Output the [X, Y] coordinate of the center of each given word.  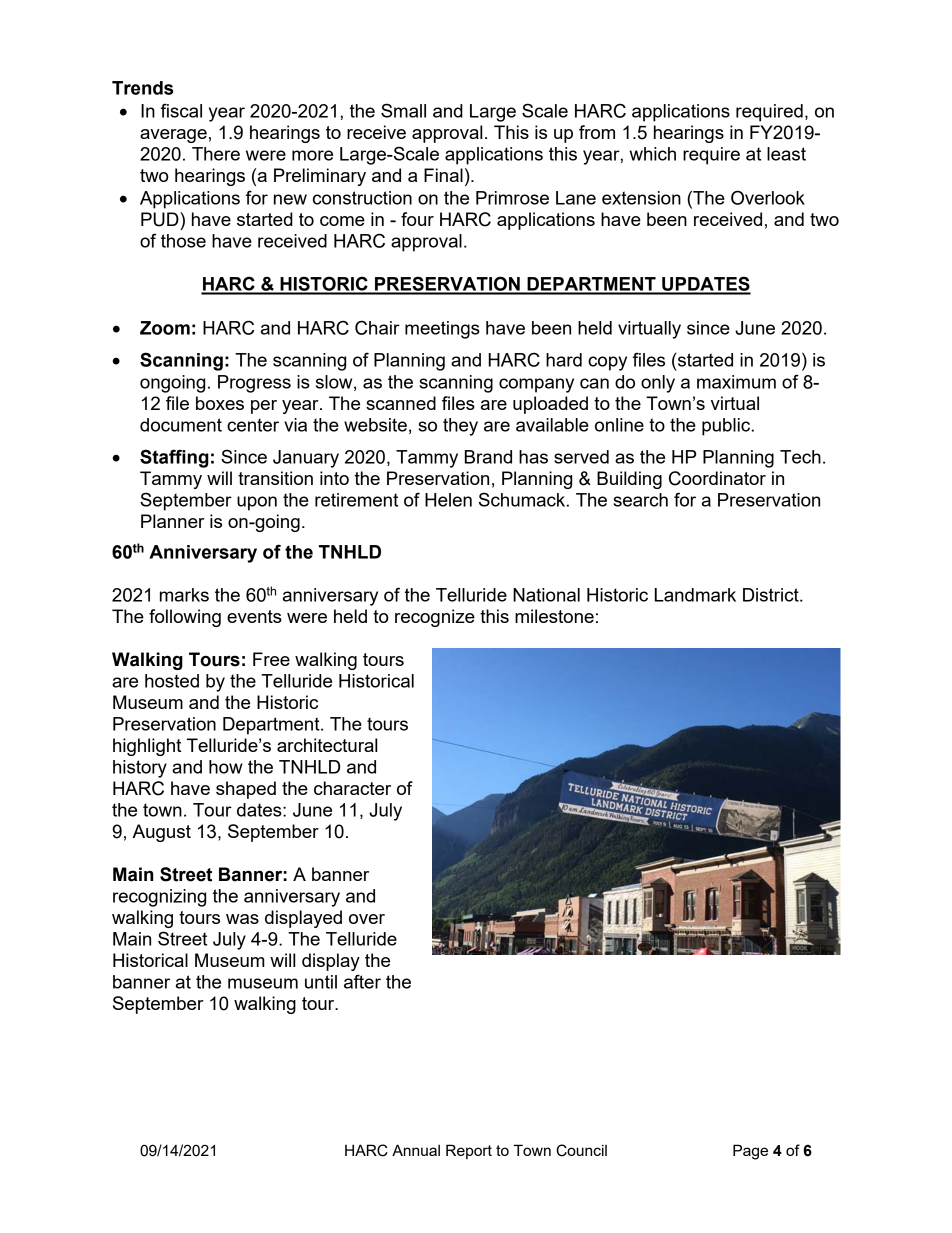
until [321, 982]
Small [403, 110]
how [226, 767]
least [786, 154]
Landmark [695, 595]
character [352, 788]
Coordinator [717, 478]
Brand [488, 457]
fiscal [181, 110]
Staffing [174, 458]
